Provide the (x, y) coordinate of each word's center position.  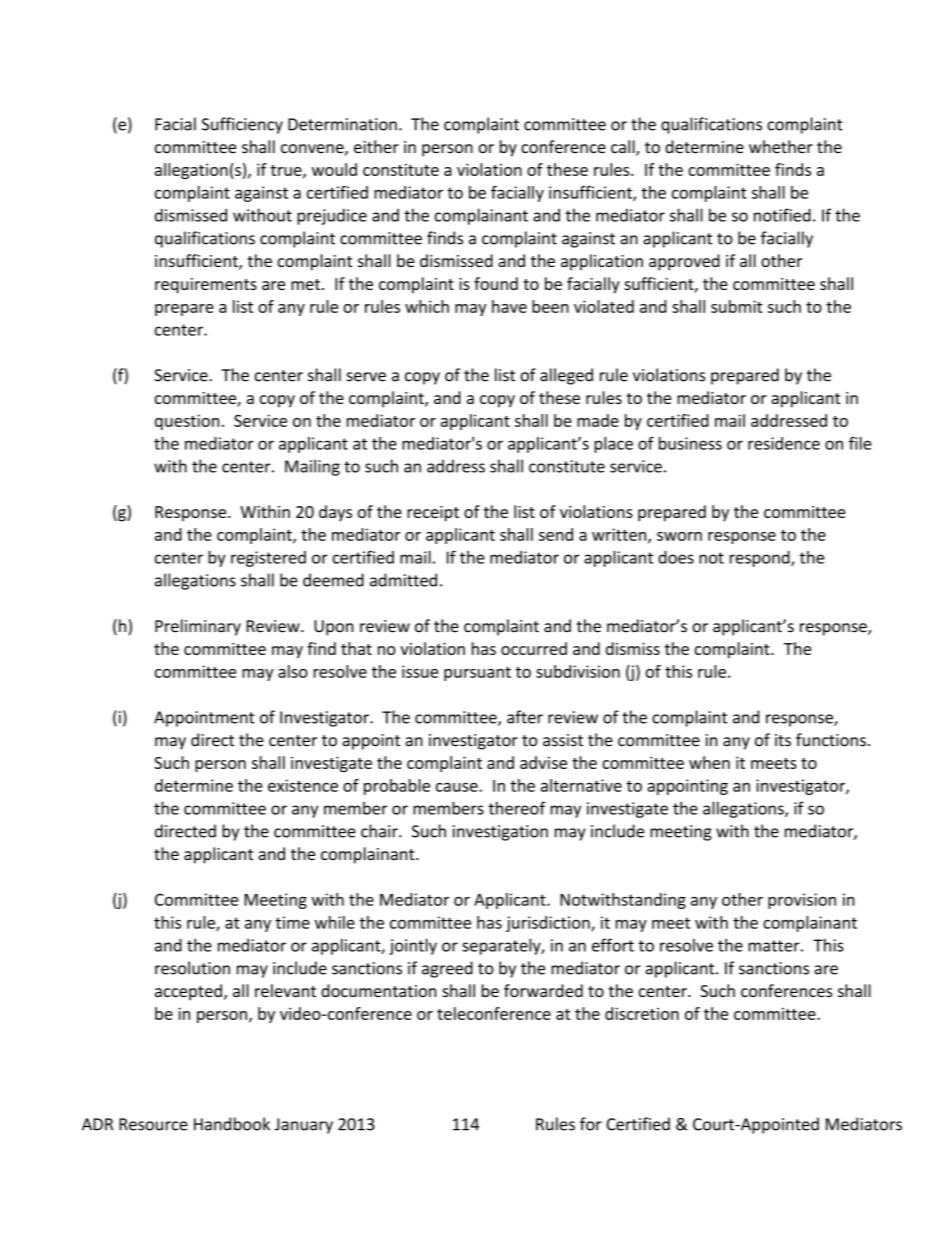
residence (784, 443)
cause (458, 787)
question (187, 422)
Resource (153, 1124)
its (783, 740)
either (376, 147)
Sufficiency (242, 125)
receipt (433, 514)
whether (781, 147)
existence (303, 785)
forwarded (543, 990)
